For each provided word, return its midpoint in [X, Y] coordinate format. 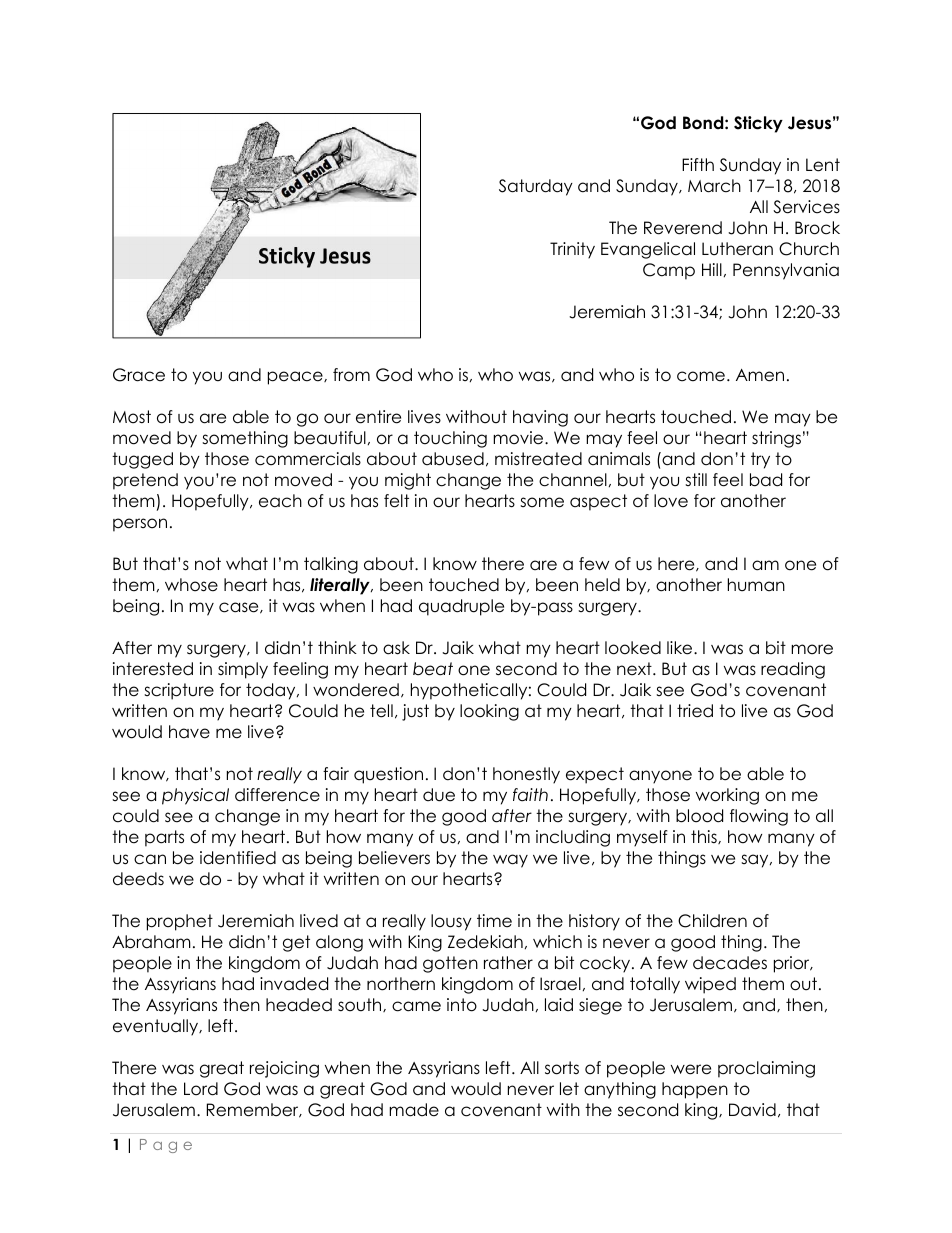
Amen [760, 375]
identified [238, 858]
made [414, 1110]
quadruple [461, 607]
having [540, 418]
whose [191, 585]
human [756, 585]
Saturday [536, 187]
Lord [201, 1089]
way [510, 861]
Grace [139, 375]
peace [296, 378]
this [705, 837]
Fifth [698, 164]
